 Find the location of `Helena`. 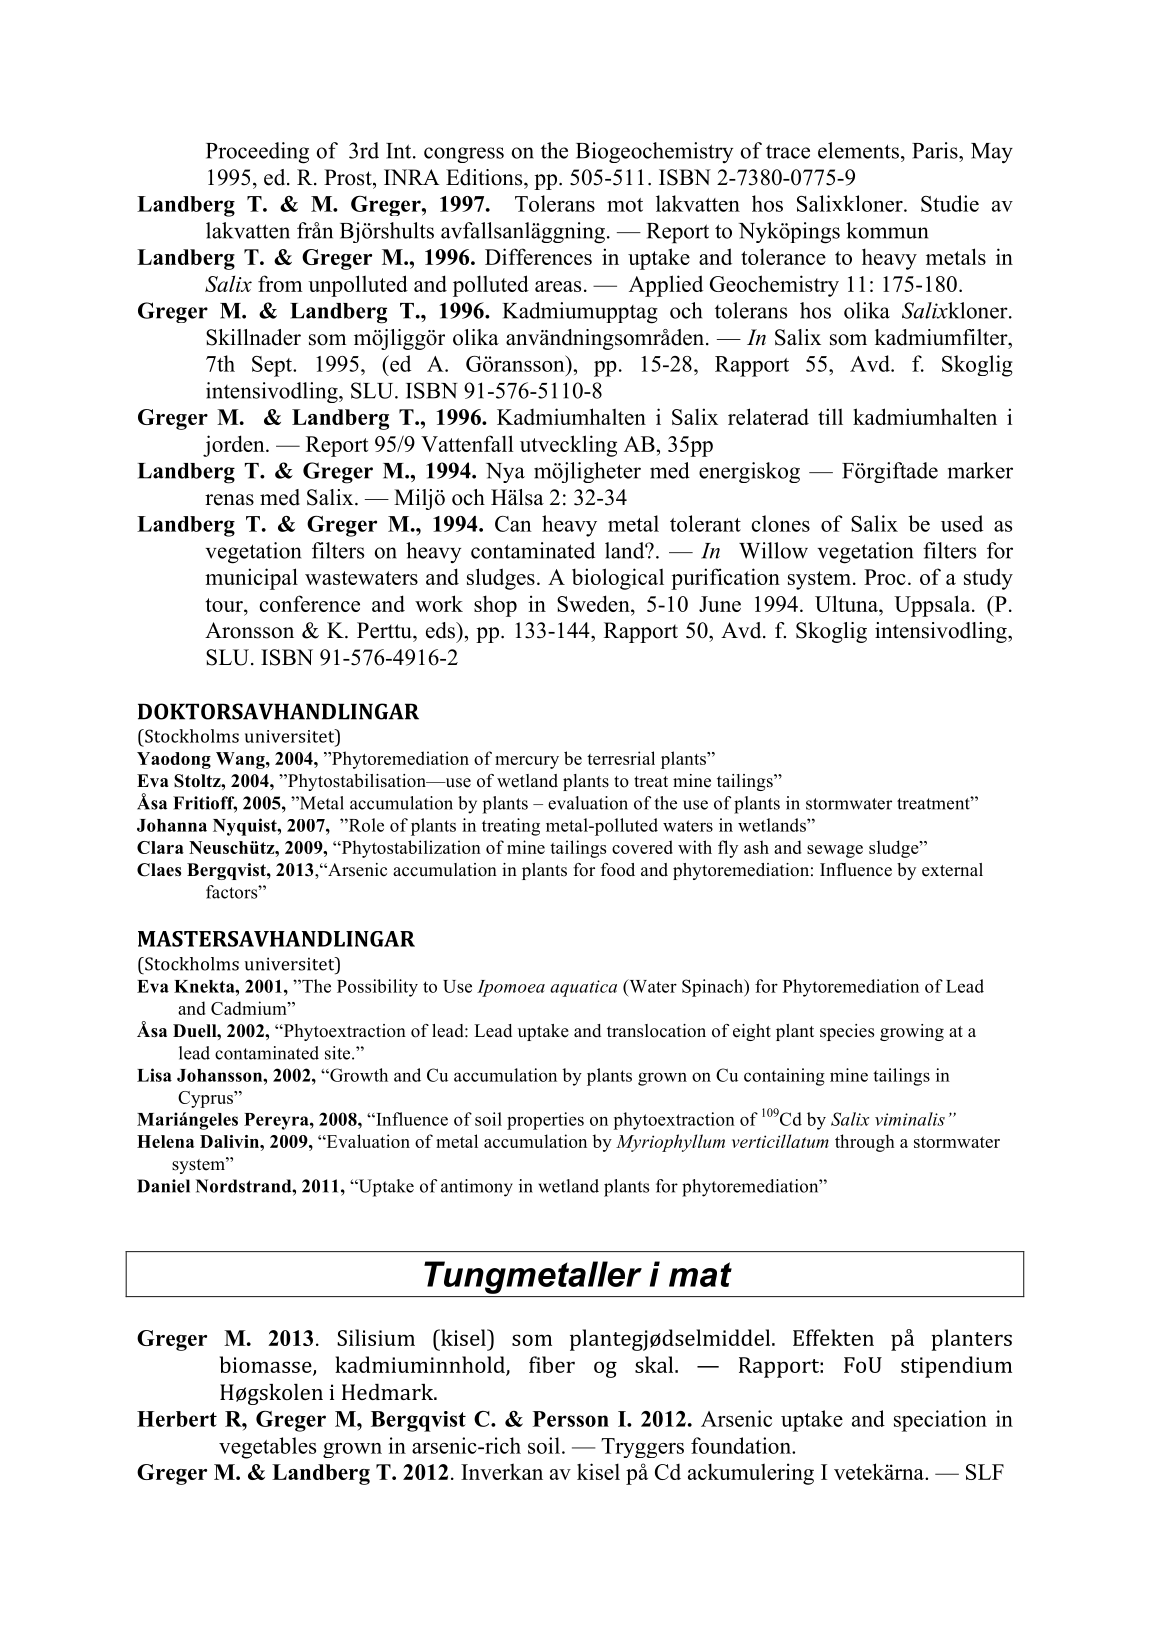

Helena is located at coordinates (165, 1141).
